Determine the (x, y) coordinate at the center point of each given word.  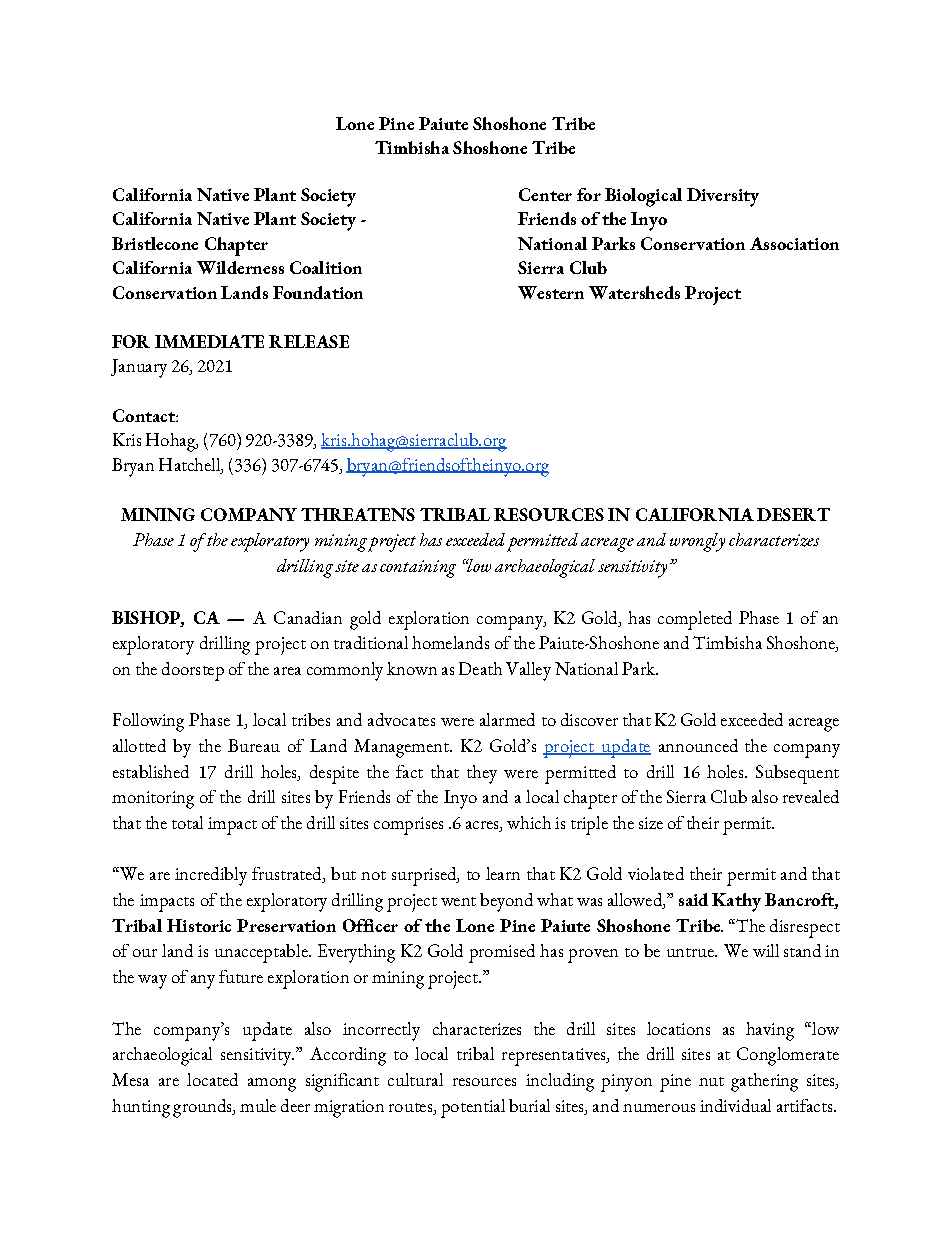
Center (545, 194)
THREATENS (358, 514)
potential (473, 1108)
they (482, 774)
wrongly (697, 542)
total (187, 822)
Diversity (723, 197)
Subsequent (797, 774)
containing (418, 569)
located (212, 1079)
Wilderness (240, 267)
